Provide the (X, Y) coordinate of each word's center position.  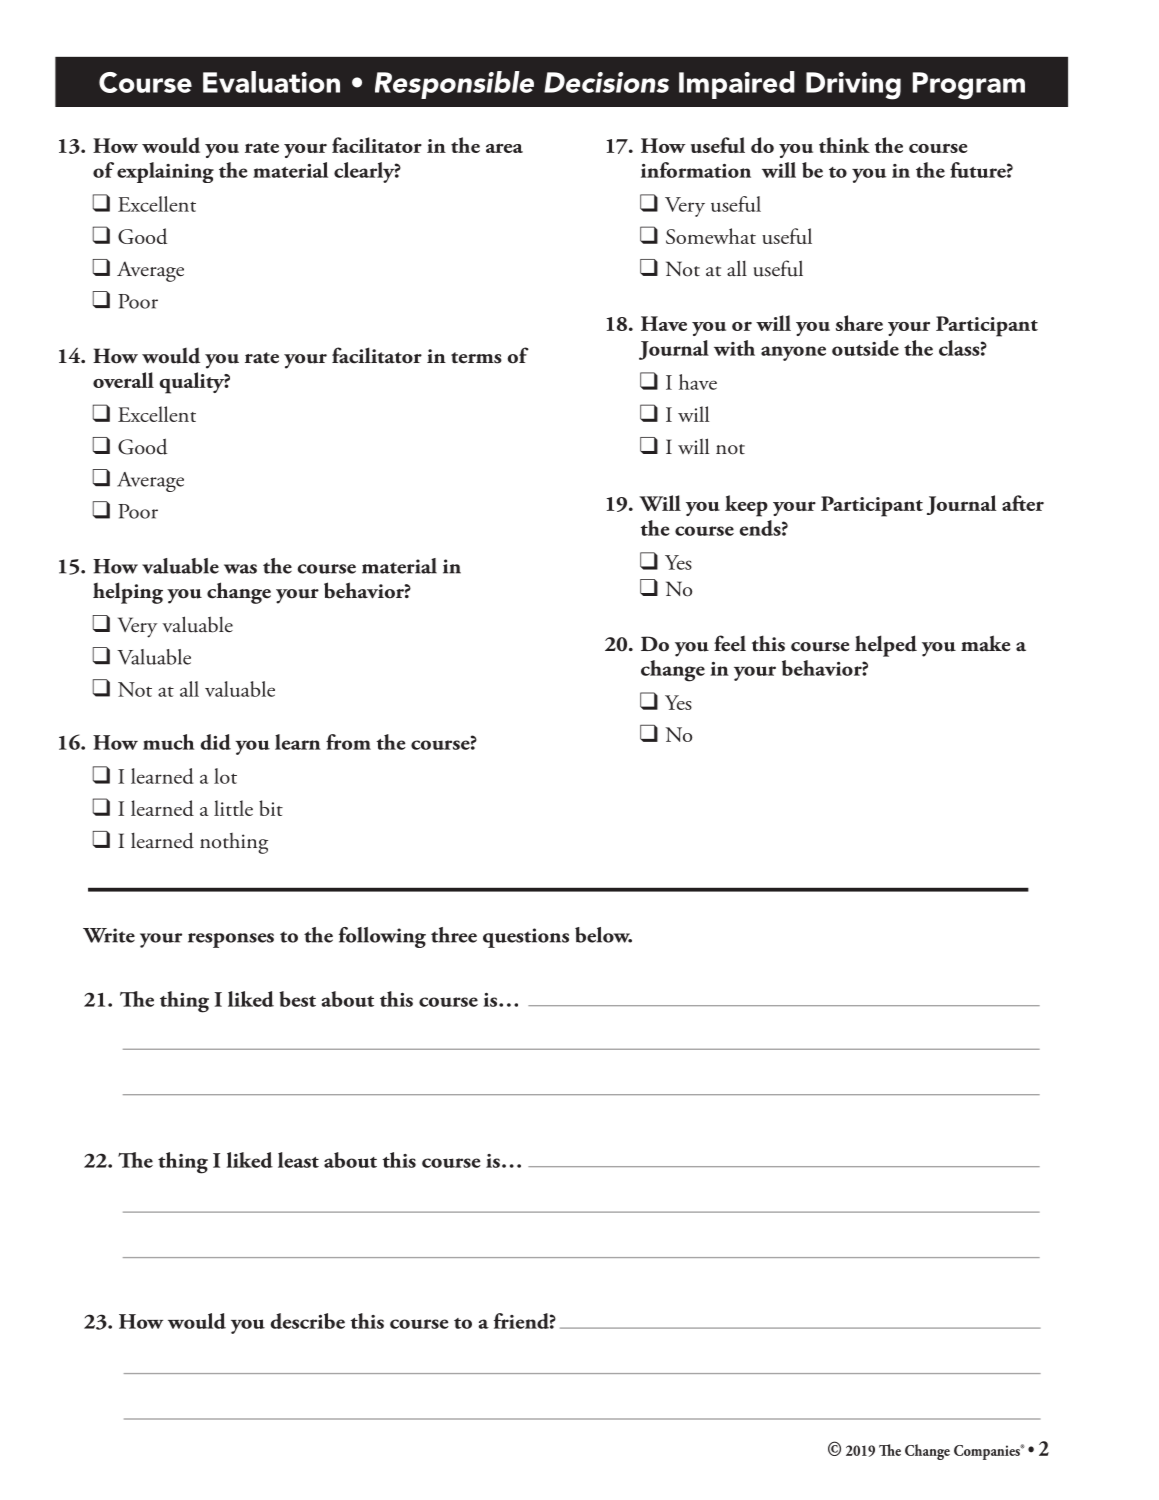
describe (307, 1321)
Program (969, 86)
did (215, 742)
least (298, 1160)
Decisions (606, 82)
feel (730, 643)
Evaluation (271, 82)
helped (886, 646)
